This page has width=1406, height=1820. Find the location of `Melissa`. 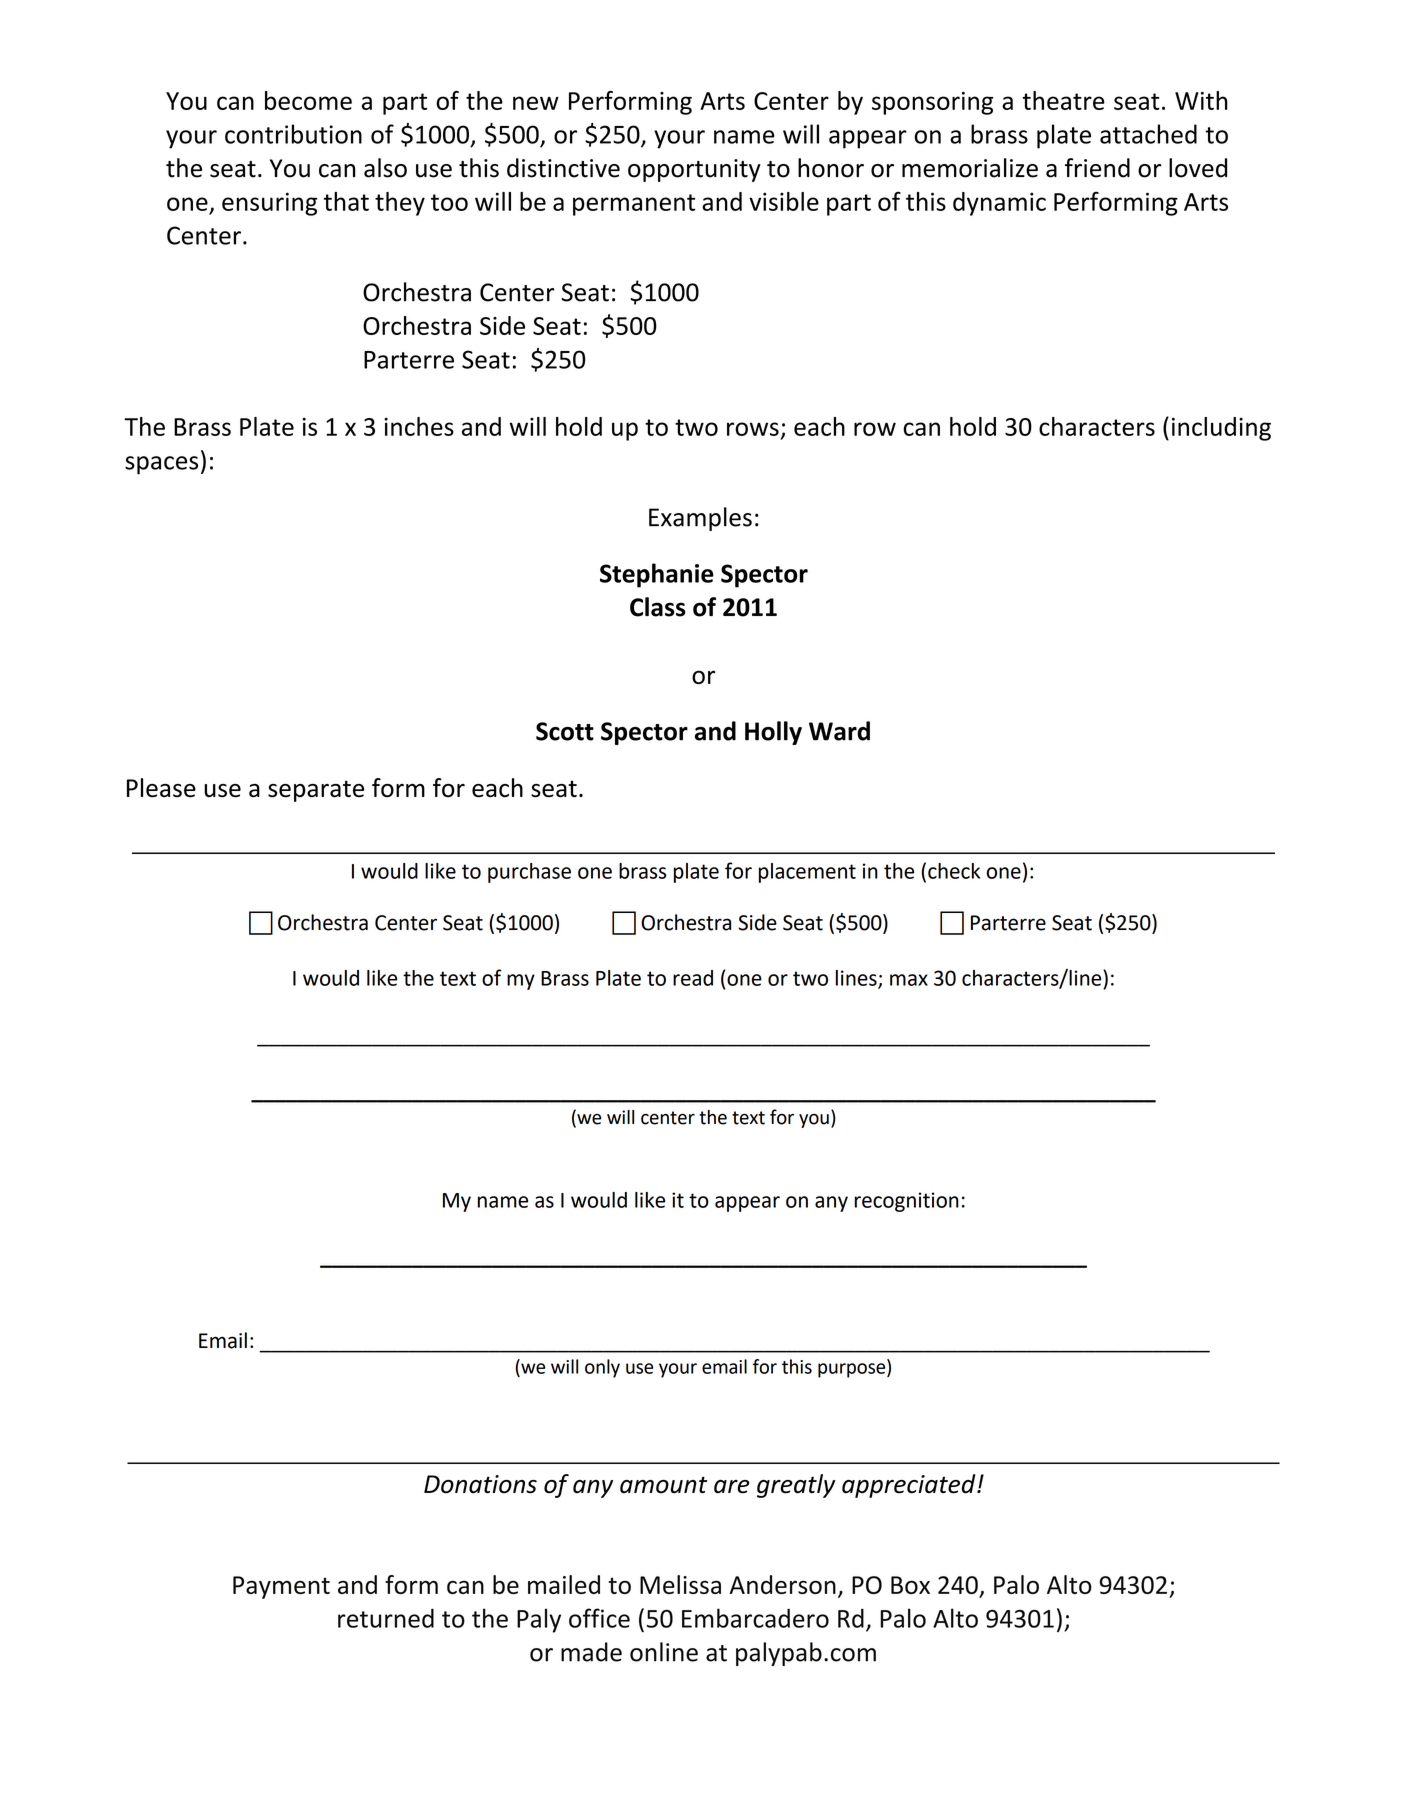

Melissa is located at coordinates (680, 1584).
